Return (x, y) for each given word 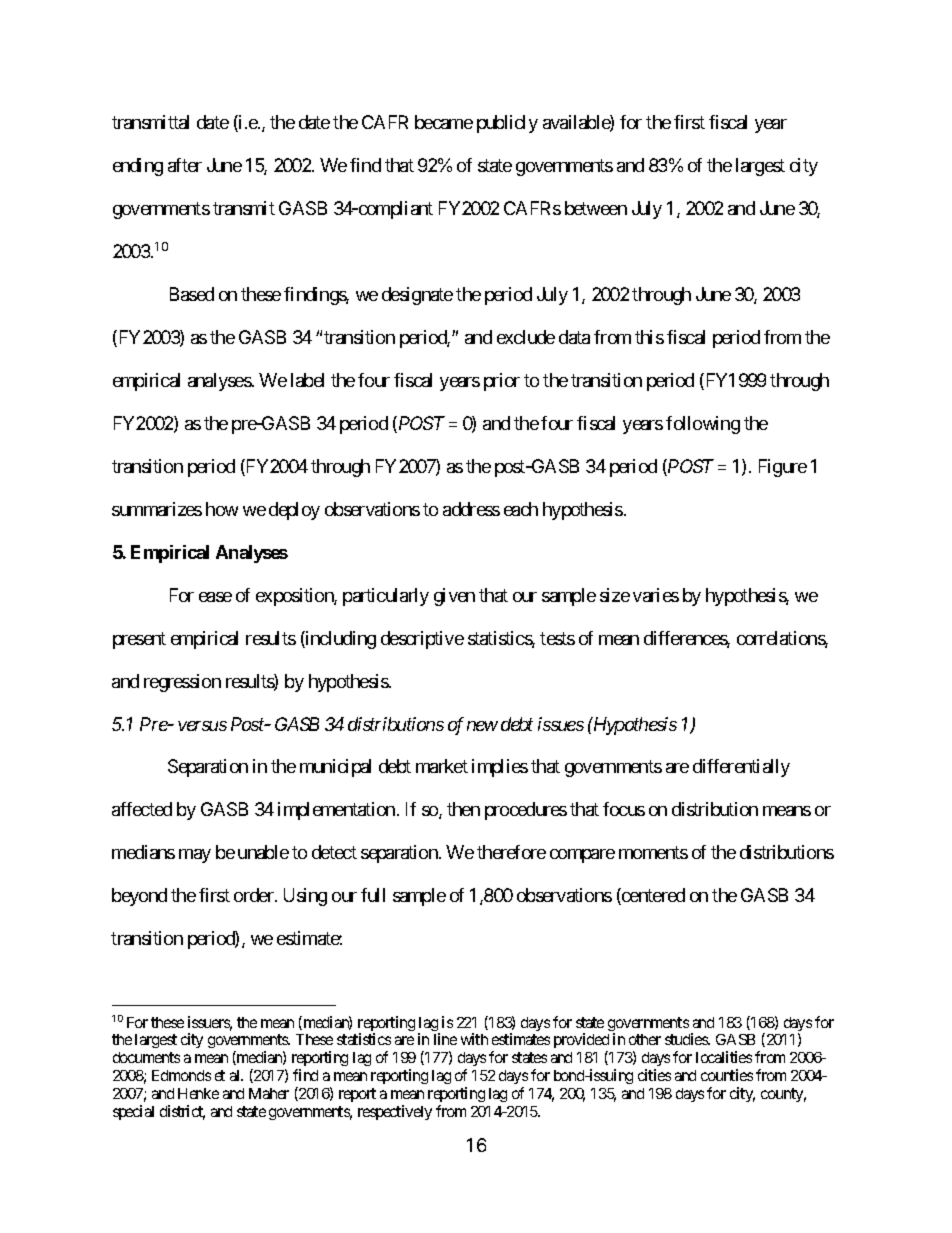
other (645, 1039)
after (185, 165)
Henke (198, 1093)
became (444, 122)
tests (557, 638)
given (454, 597)
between (596, 208)
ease (215, 597)
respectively (395, 1112)
